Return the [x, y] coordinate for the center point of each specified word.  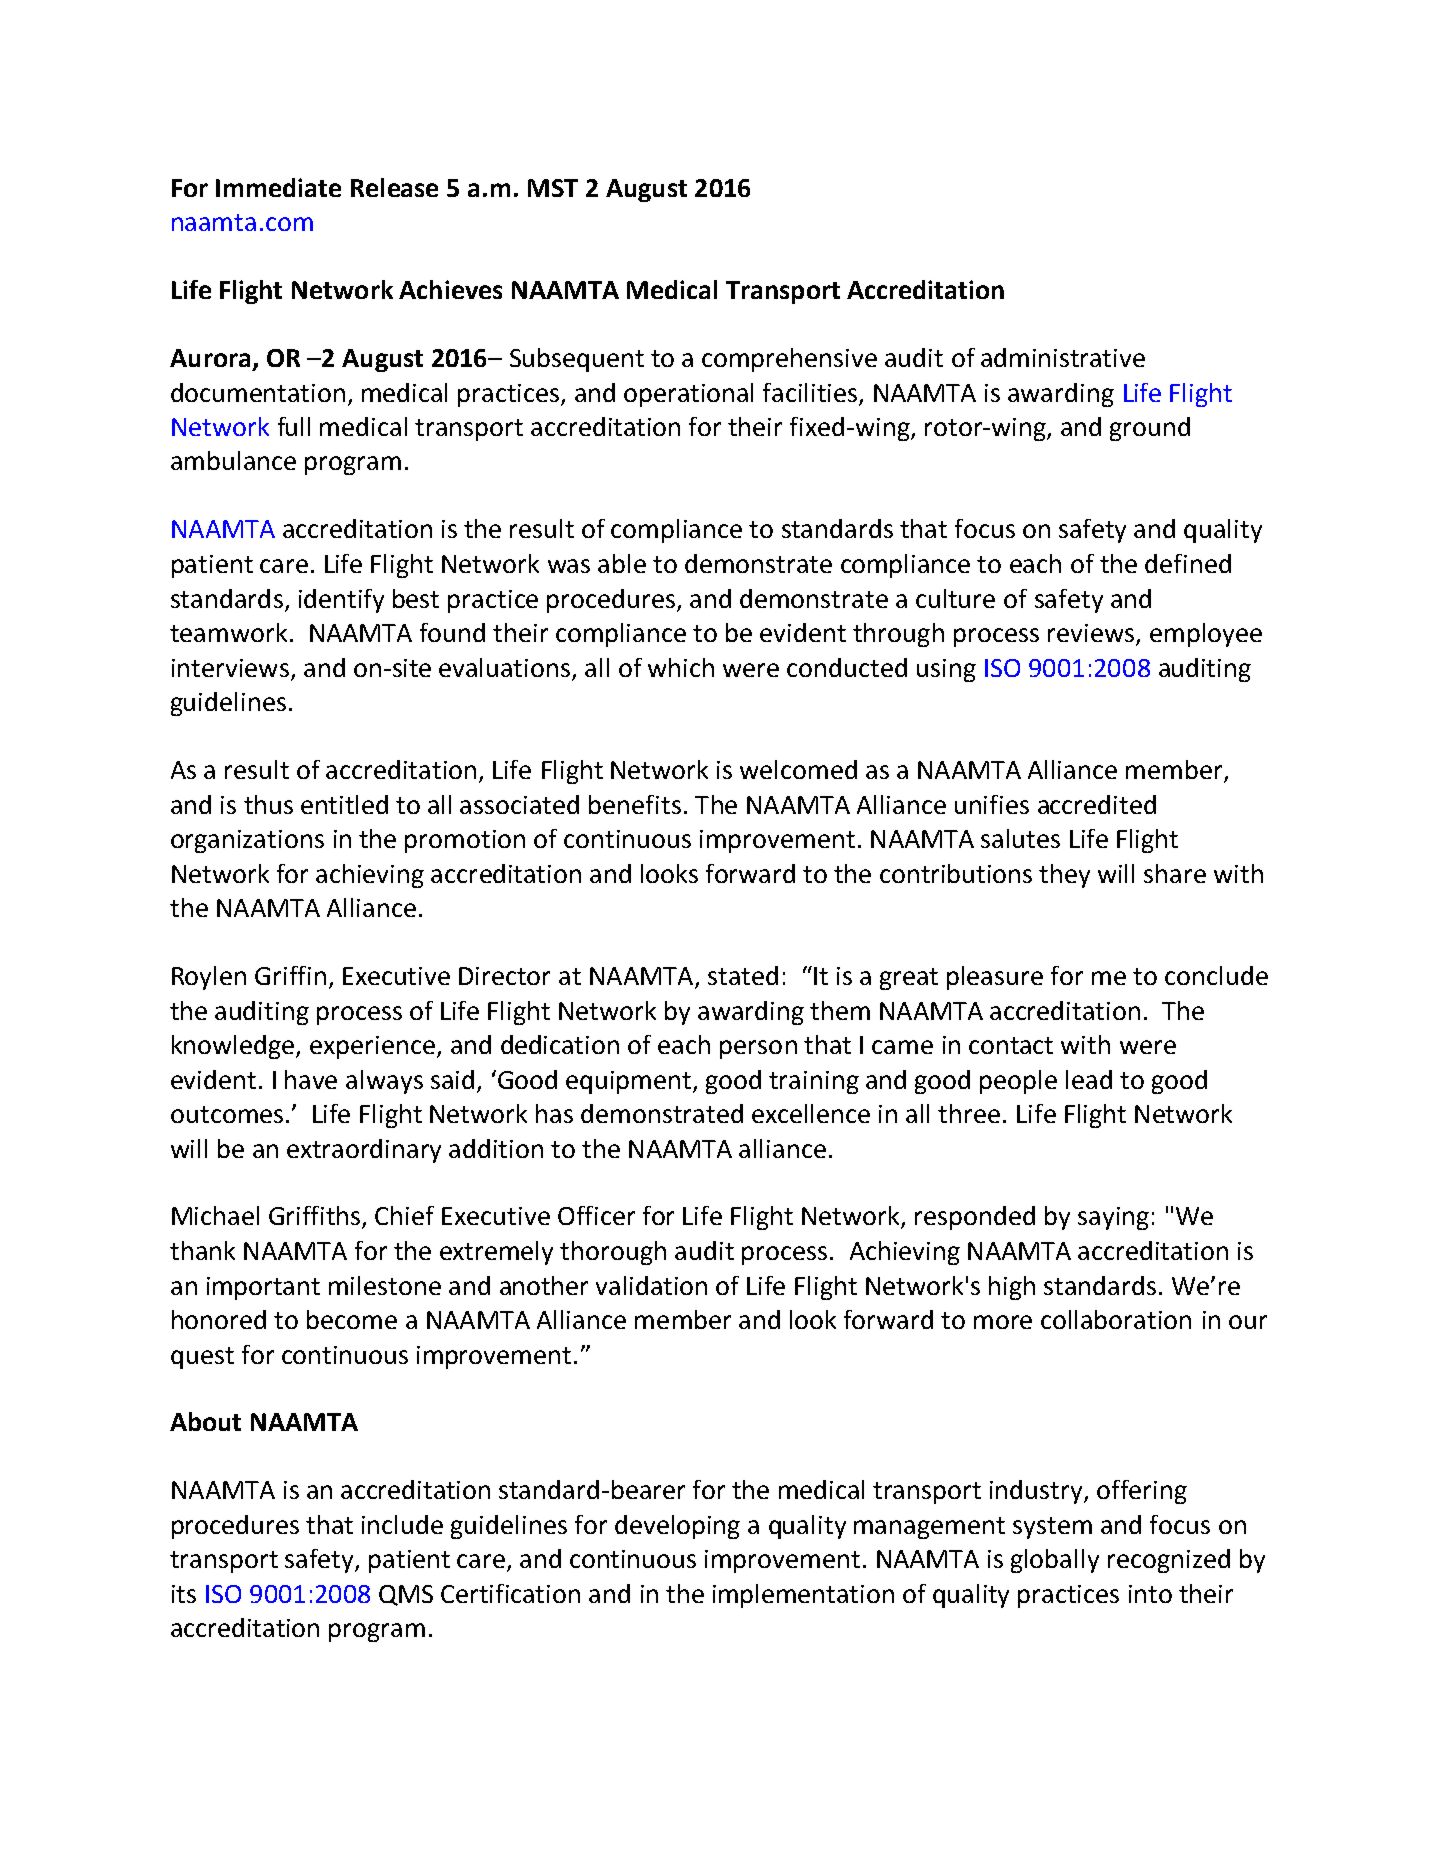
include [402, 1524]
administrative [1063, 357]
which [681, 667]
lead [1089, 1079]
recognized [1169, 1561]
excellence [811, 1113]
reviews [1092, 634]
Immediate [278, 187]
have [311, 1079]
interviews [230, 668]
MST [553, 188]
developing [677, 1527]
